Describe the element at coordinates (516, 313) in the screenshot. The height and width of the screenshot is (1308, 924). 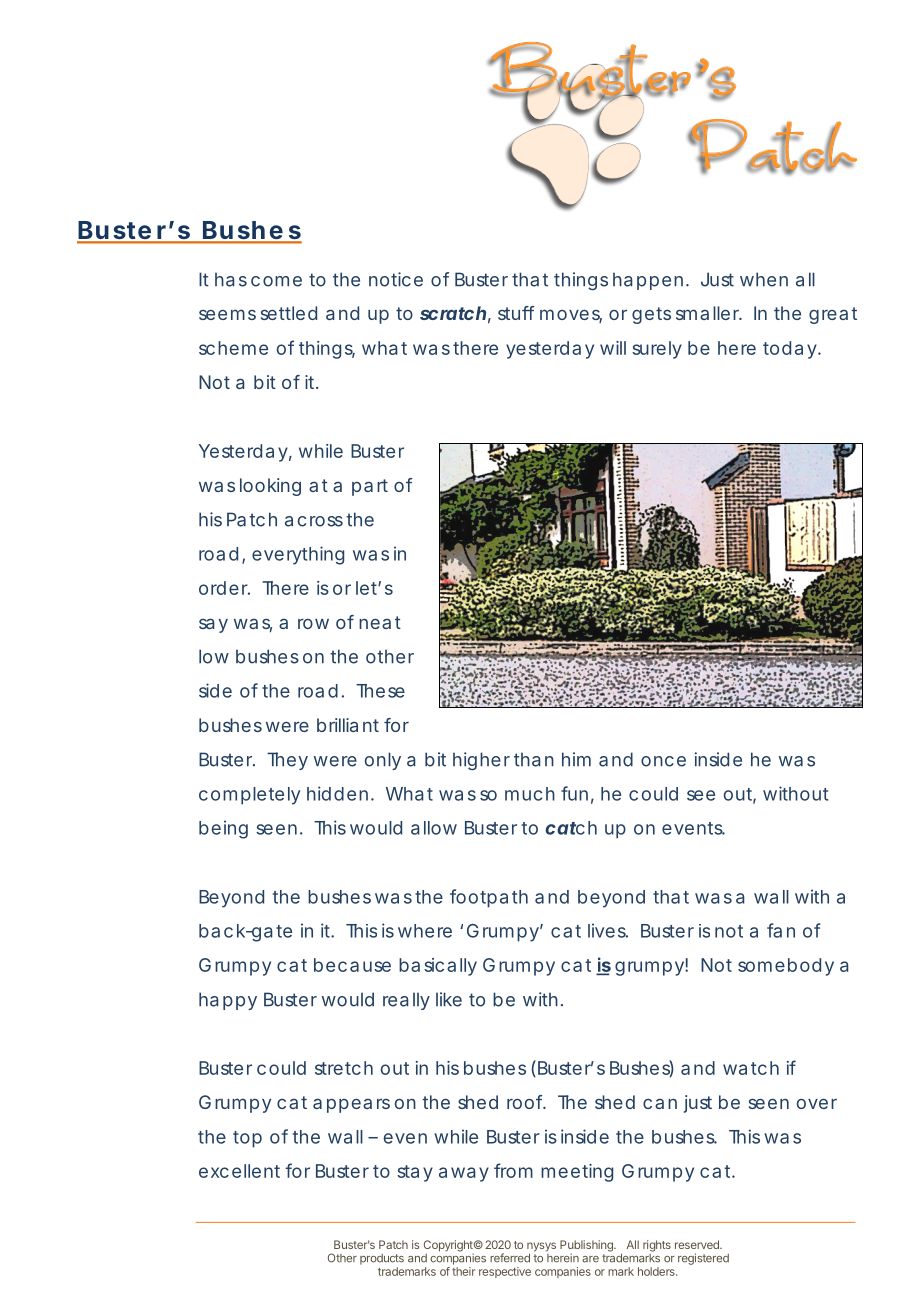
I see `stuff` at that location.
